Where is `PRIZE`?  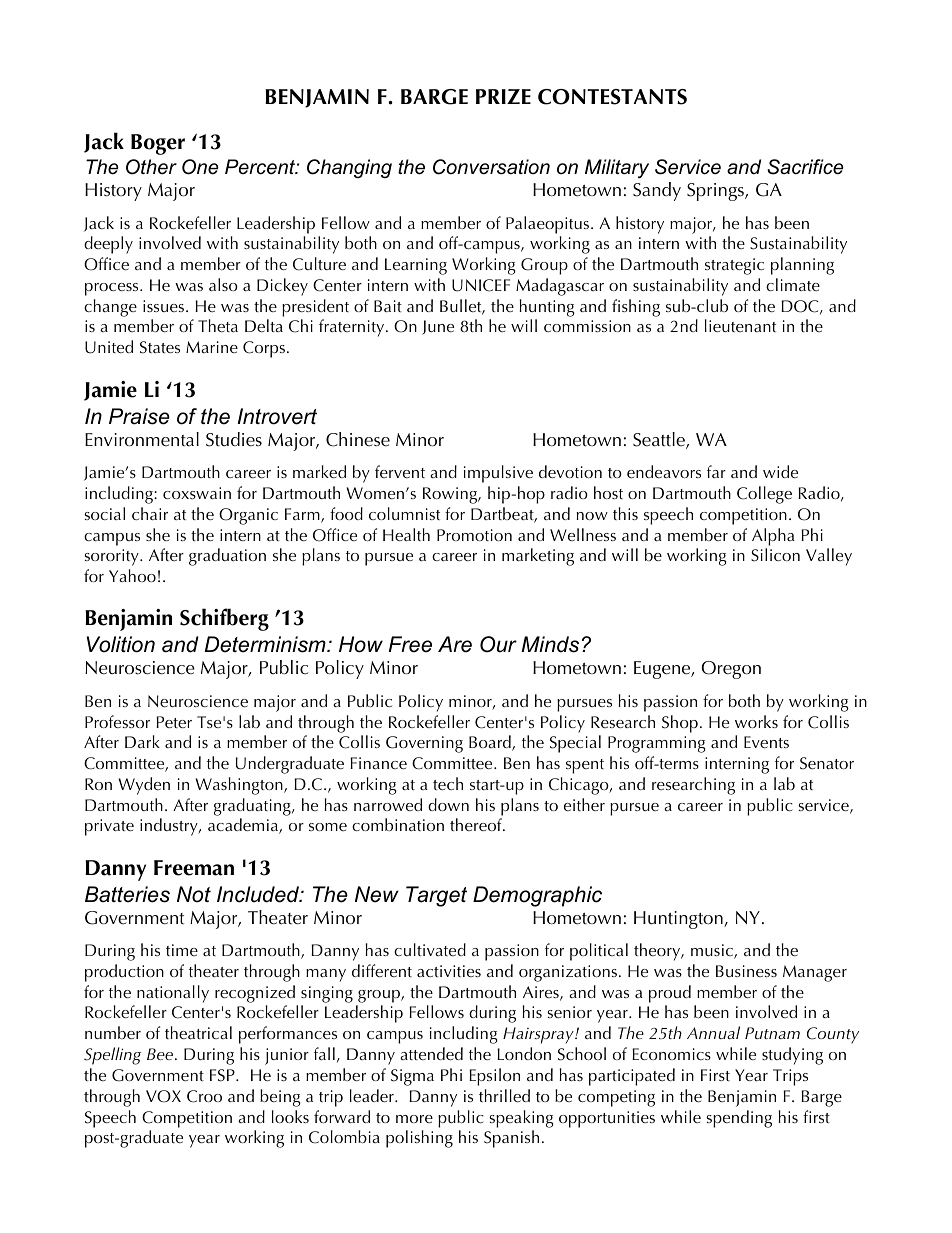
PRIZE is located at coordinates (503, 96).
